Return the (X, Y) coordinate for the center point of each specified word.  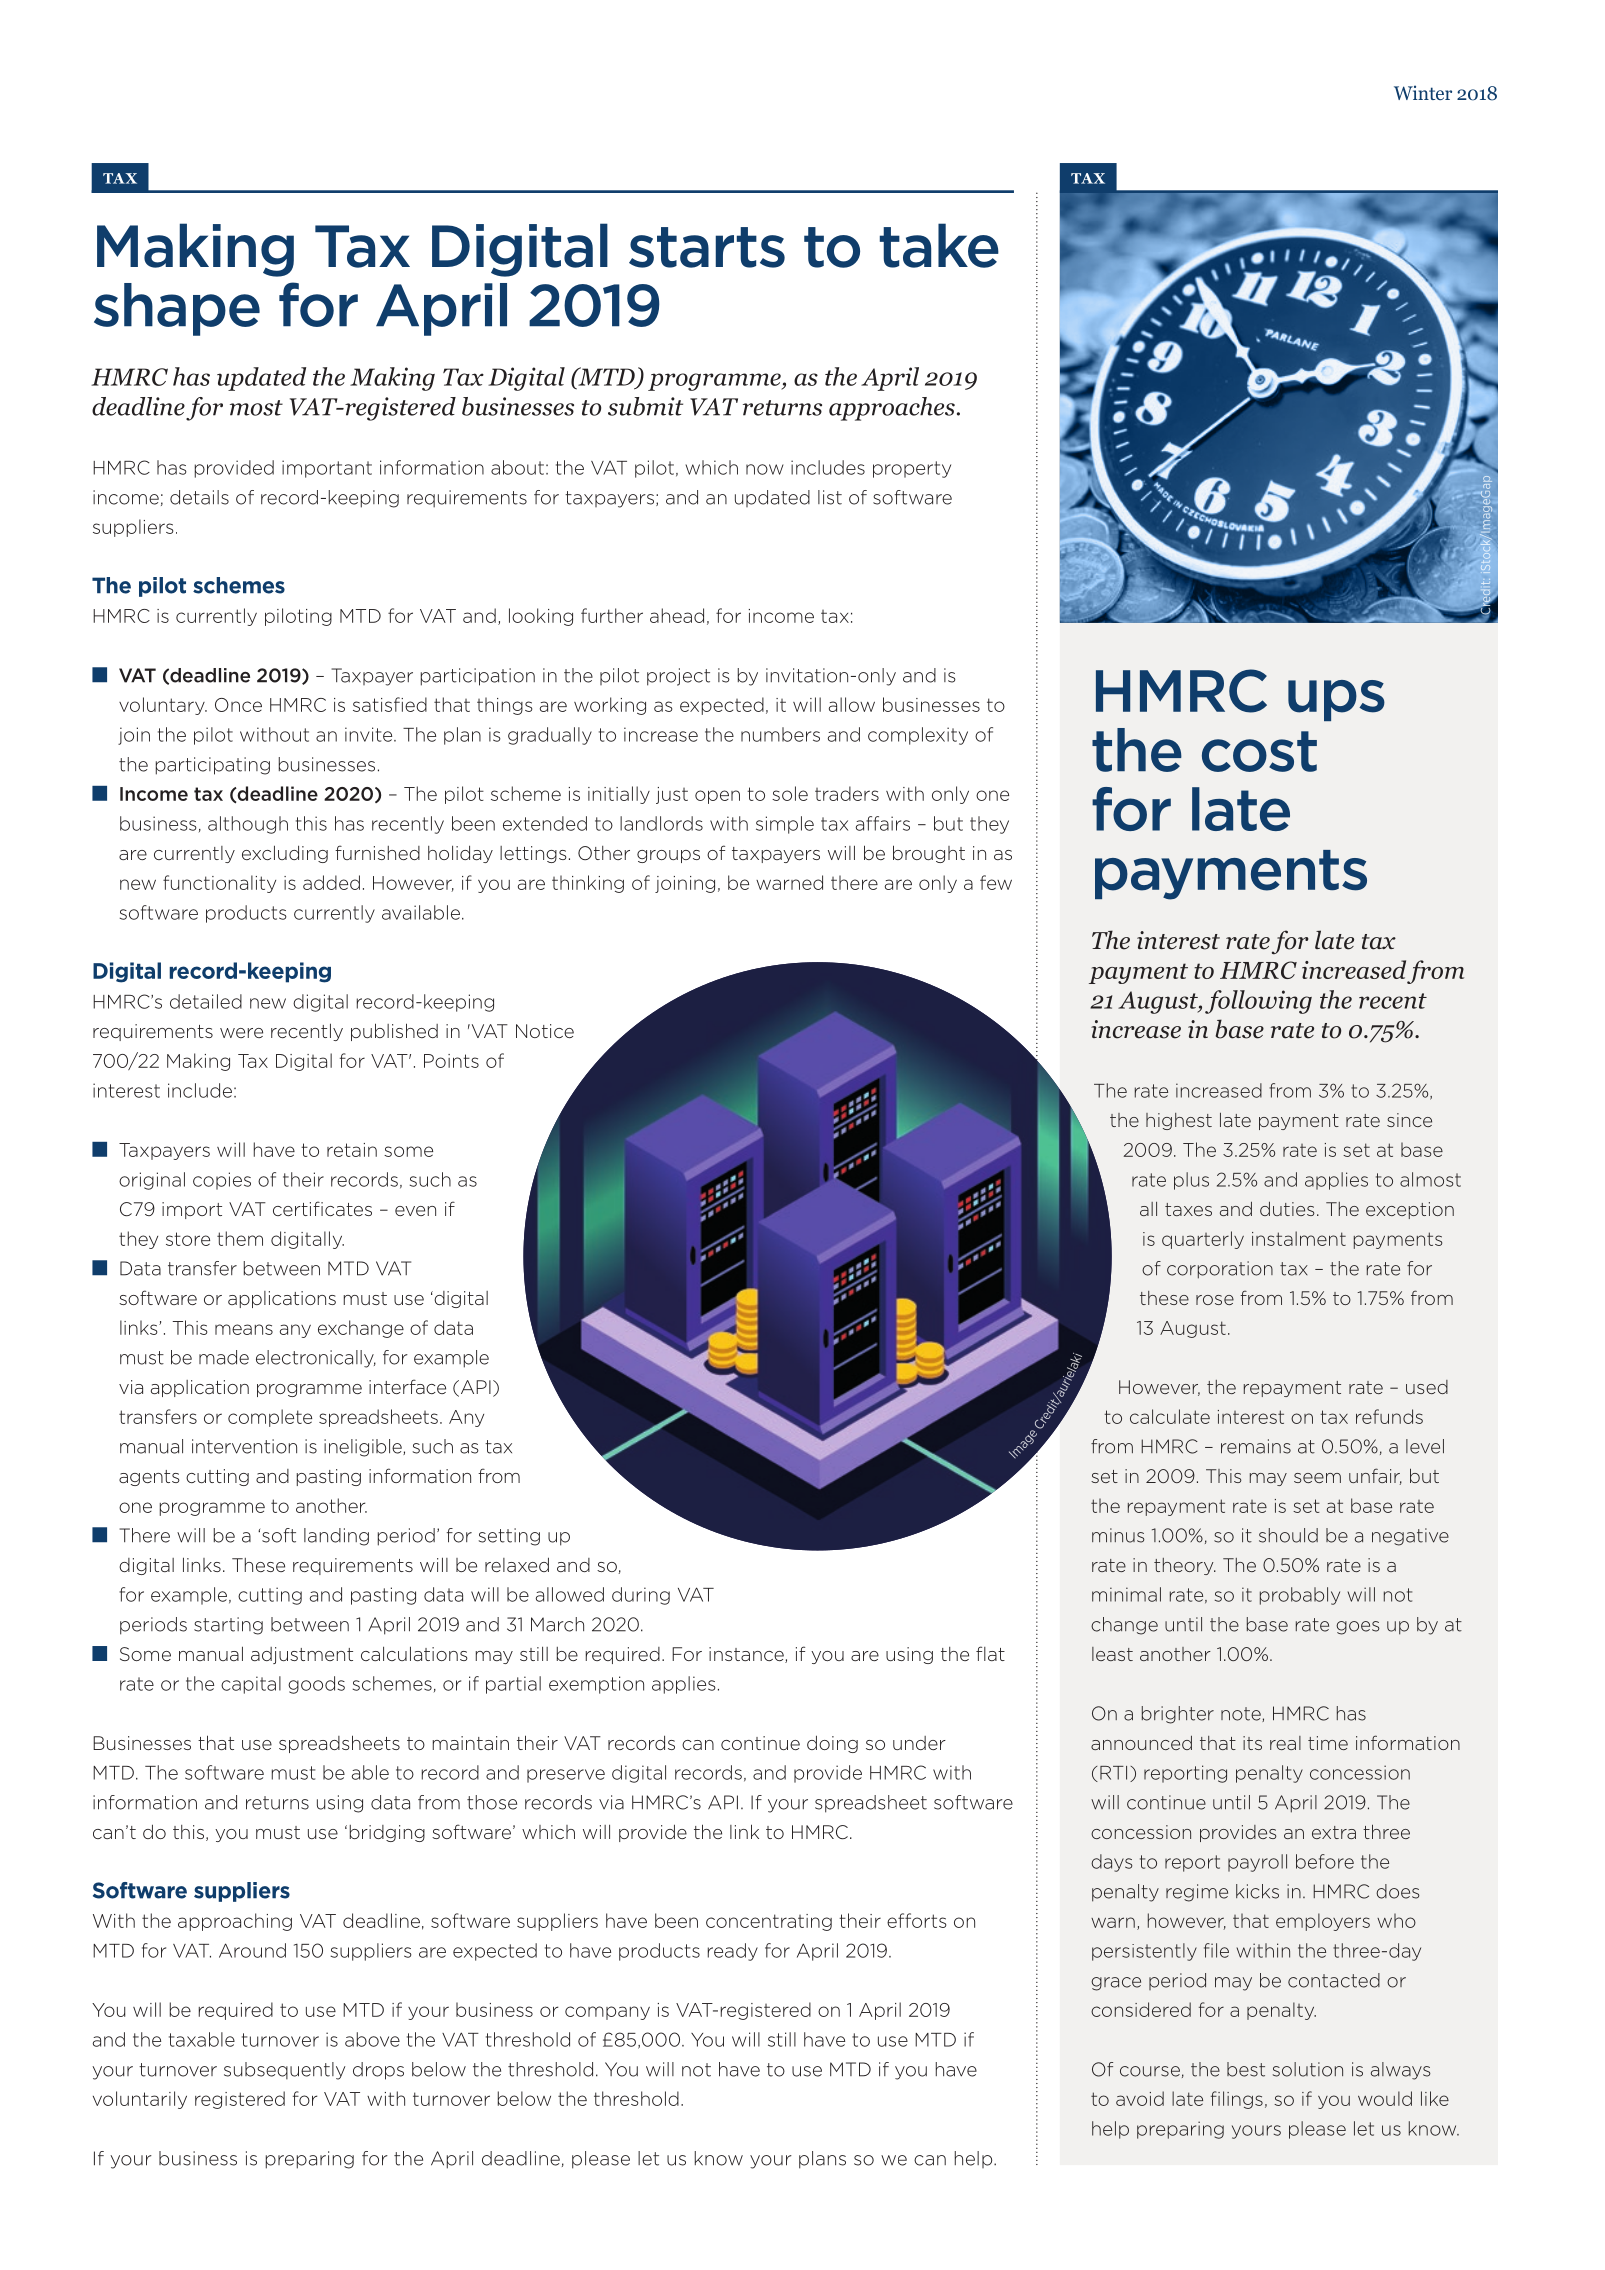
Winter (1423, 92)
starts (707, 247)
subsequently (285, 2071)
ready (733, 1952)
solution (1308, 2069)
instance (747, 1655)
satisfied (390, 704)
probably (1300, 1596)
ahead (677, 615)
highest (1179, 1121)
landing (336, 1537)
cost (1259, 751)
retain (352, 1150)
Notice (545, 1031)
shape (177, 309)
